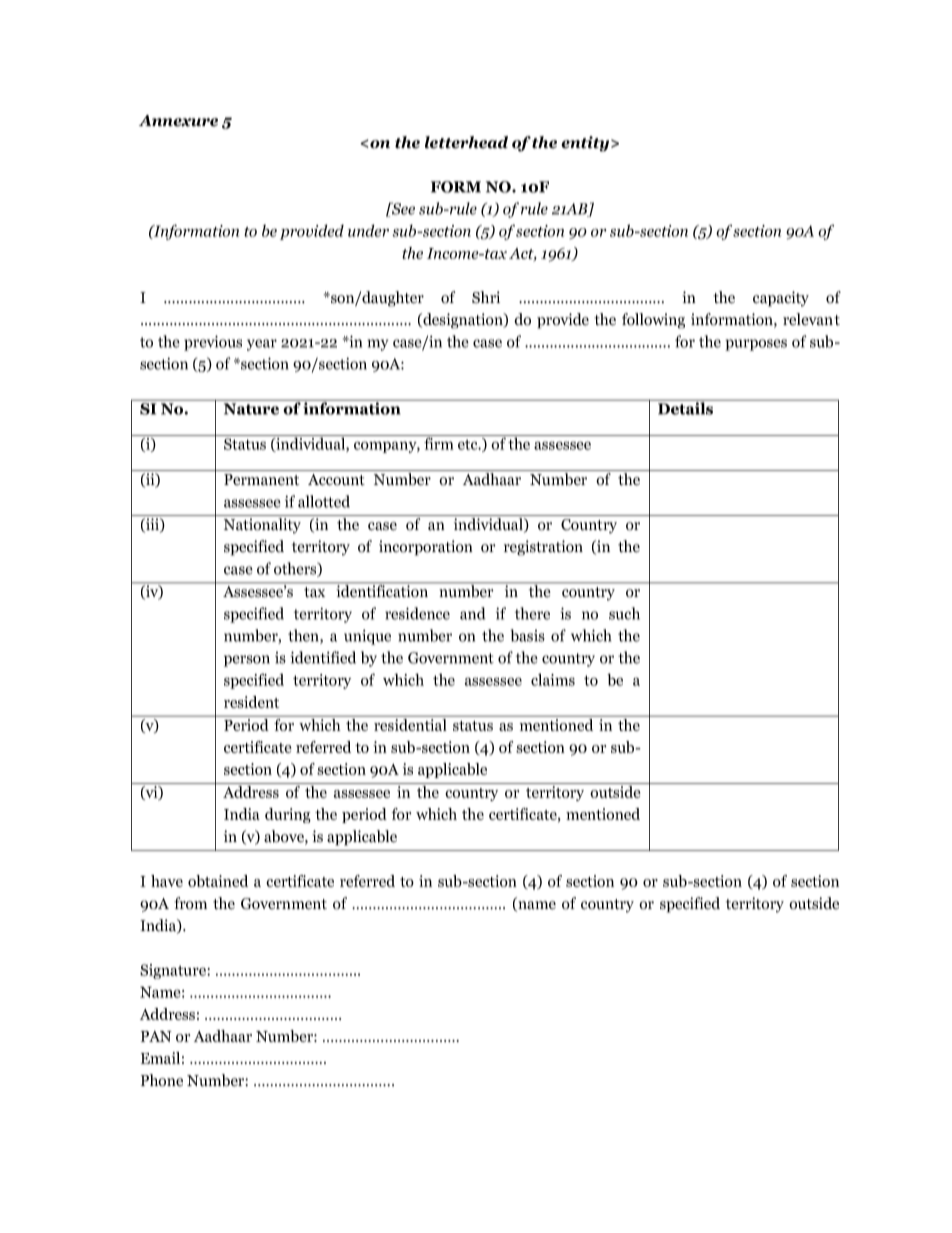  Describe the element at coordinates (368, 230) in the document. I see `under` at that location.
